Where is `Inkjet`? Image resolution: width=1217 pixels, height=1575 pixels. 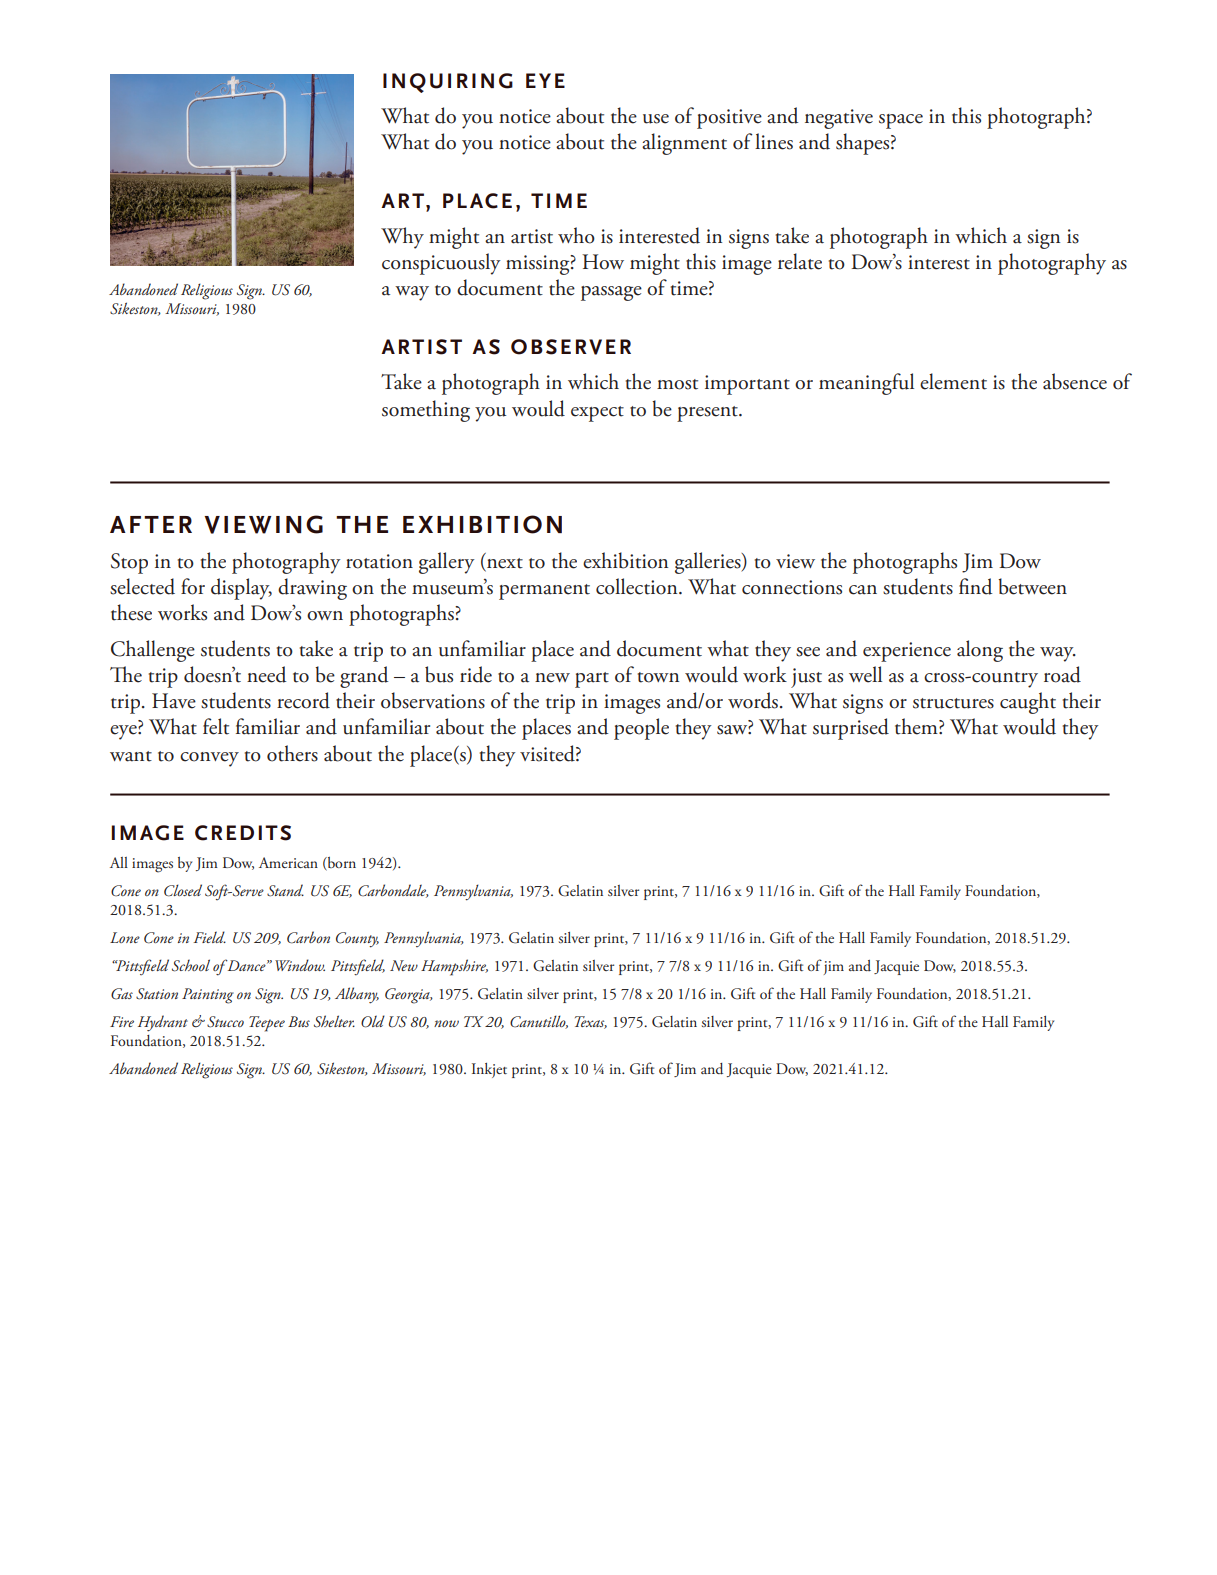 Inkjet is located at coordinates (489, 1070).
